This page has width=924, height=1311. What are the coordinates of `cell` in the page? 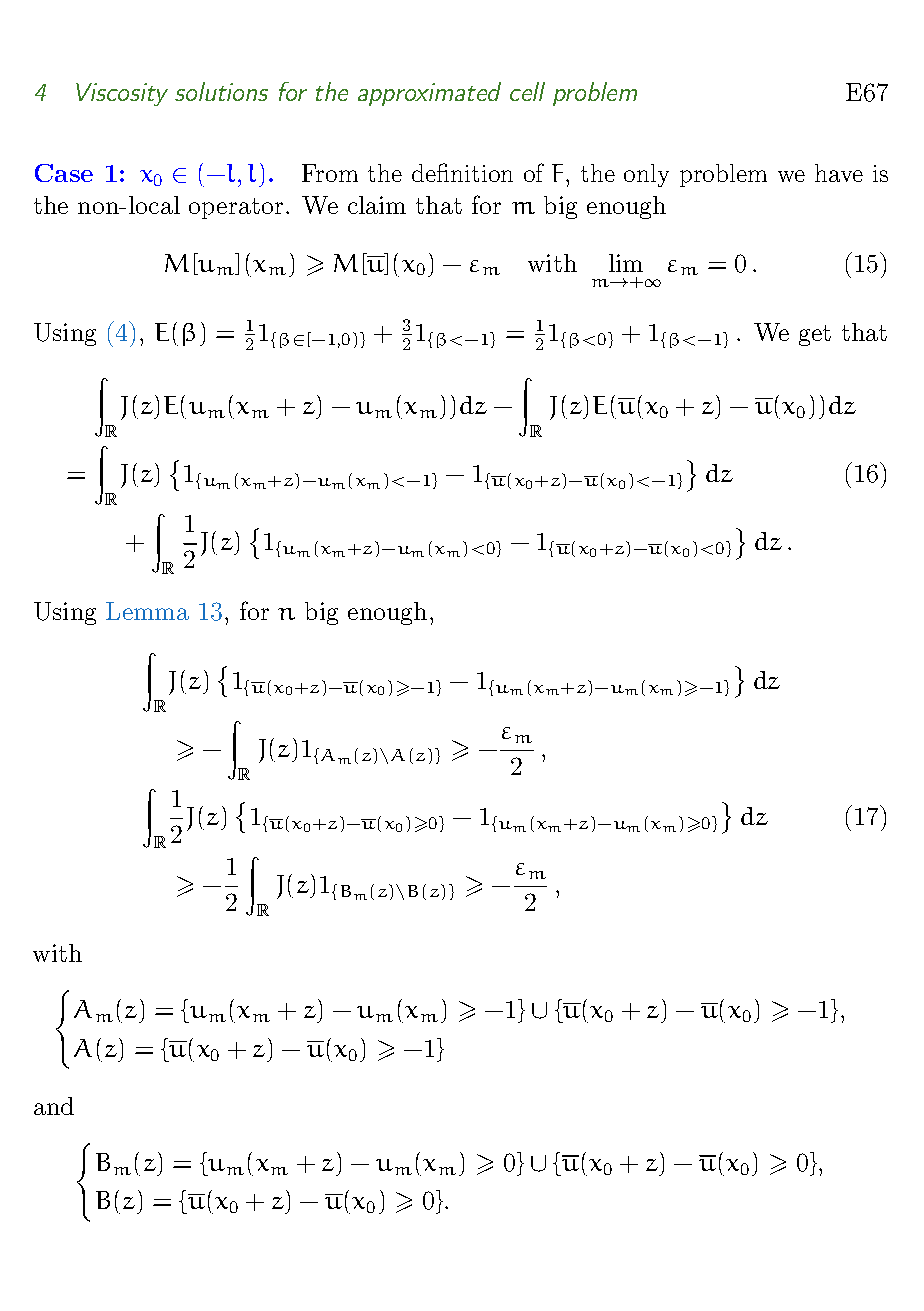 It's located at (527, 91).
